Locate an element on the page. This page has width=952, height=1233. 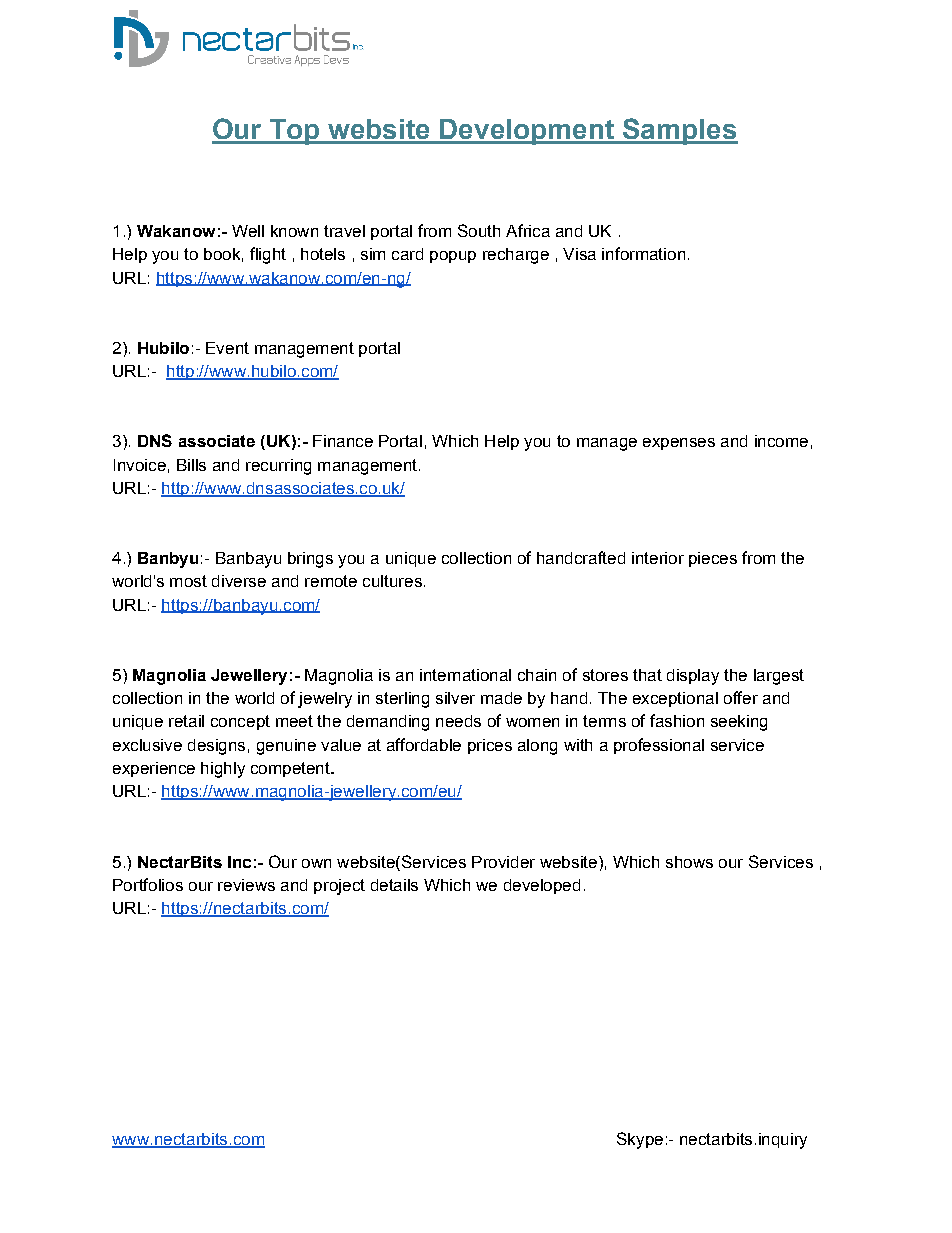
Development is located at coordinates (528, 132).
